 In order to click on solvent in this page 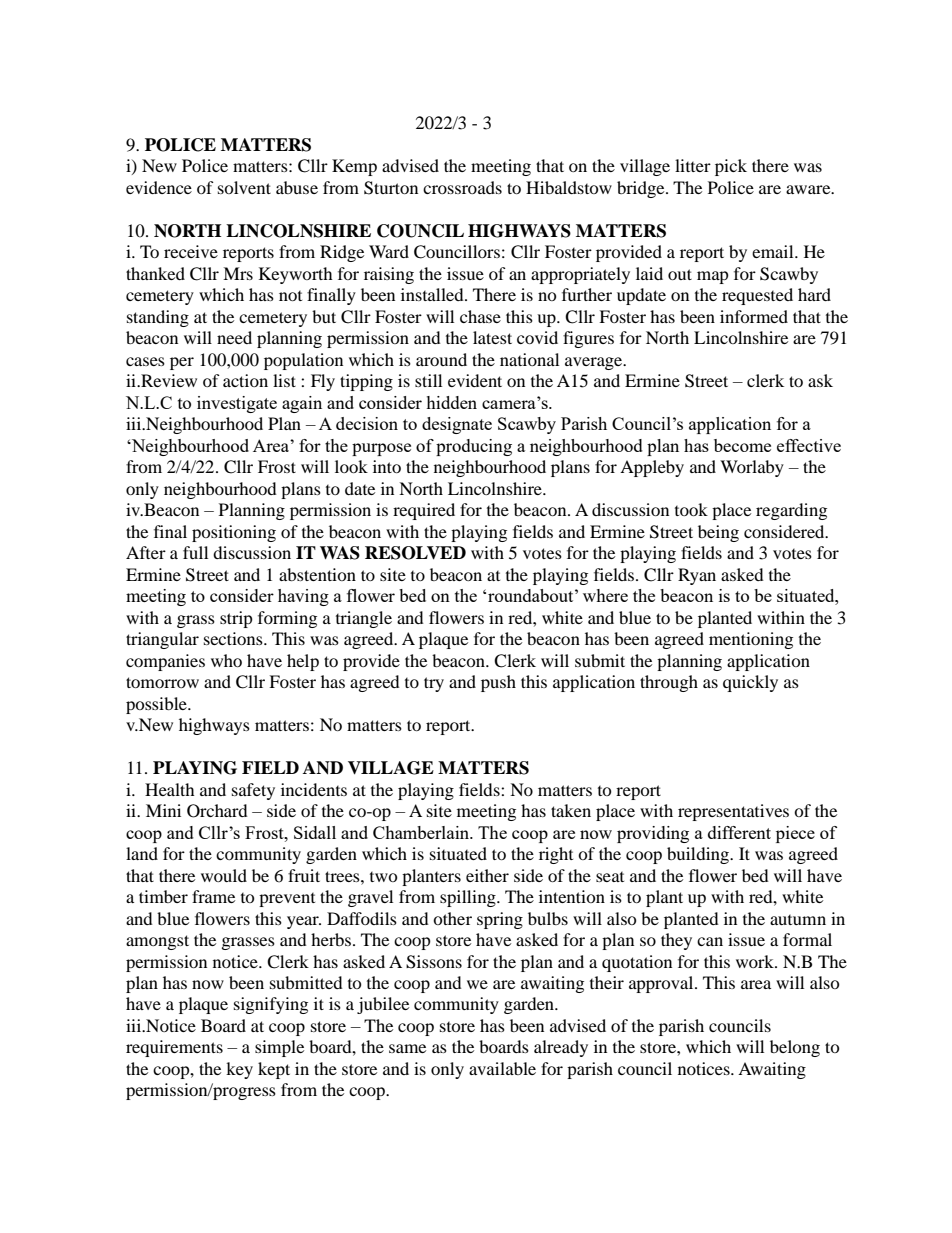, I will do `click(244, 187)`.
